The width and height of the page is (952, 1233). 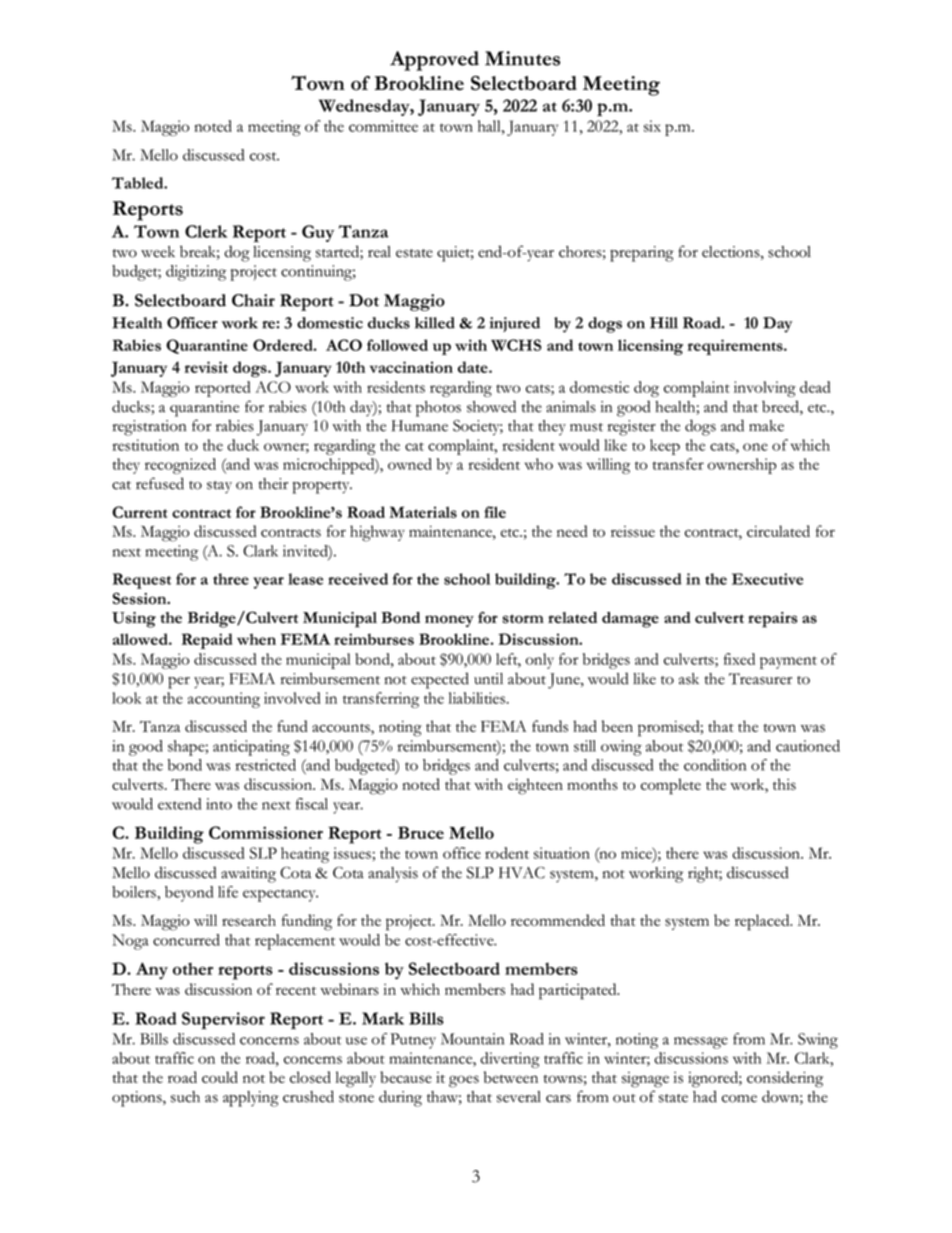 I want to click on three, so click(x=231, y=579).
